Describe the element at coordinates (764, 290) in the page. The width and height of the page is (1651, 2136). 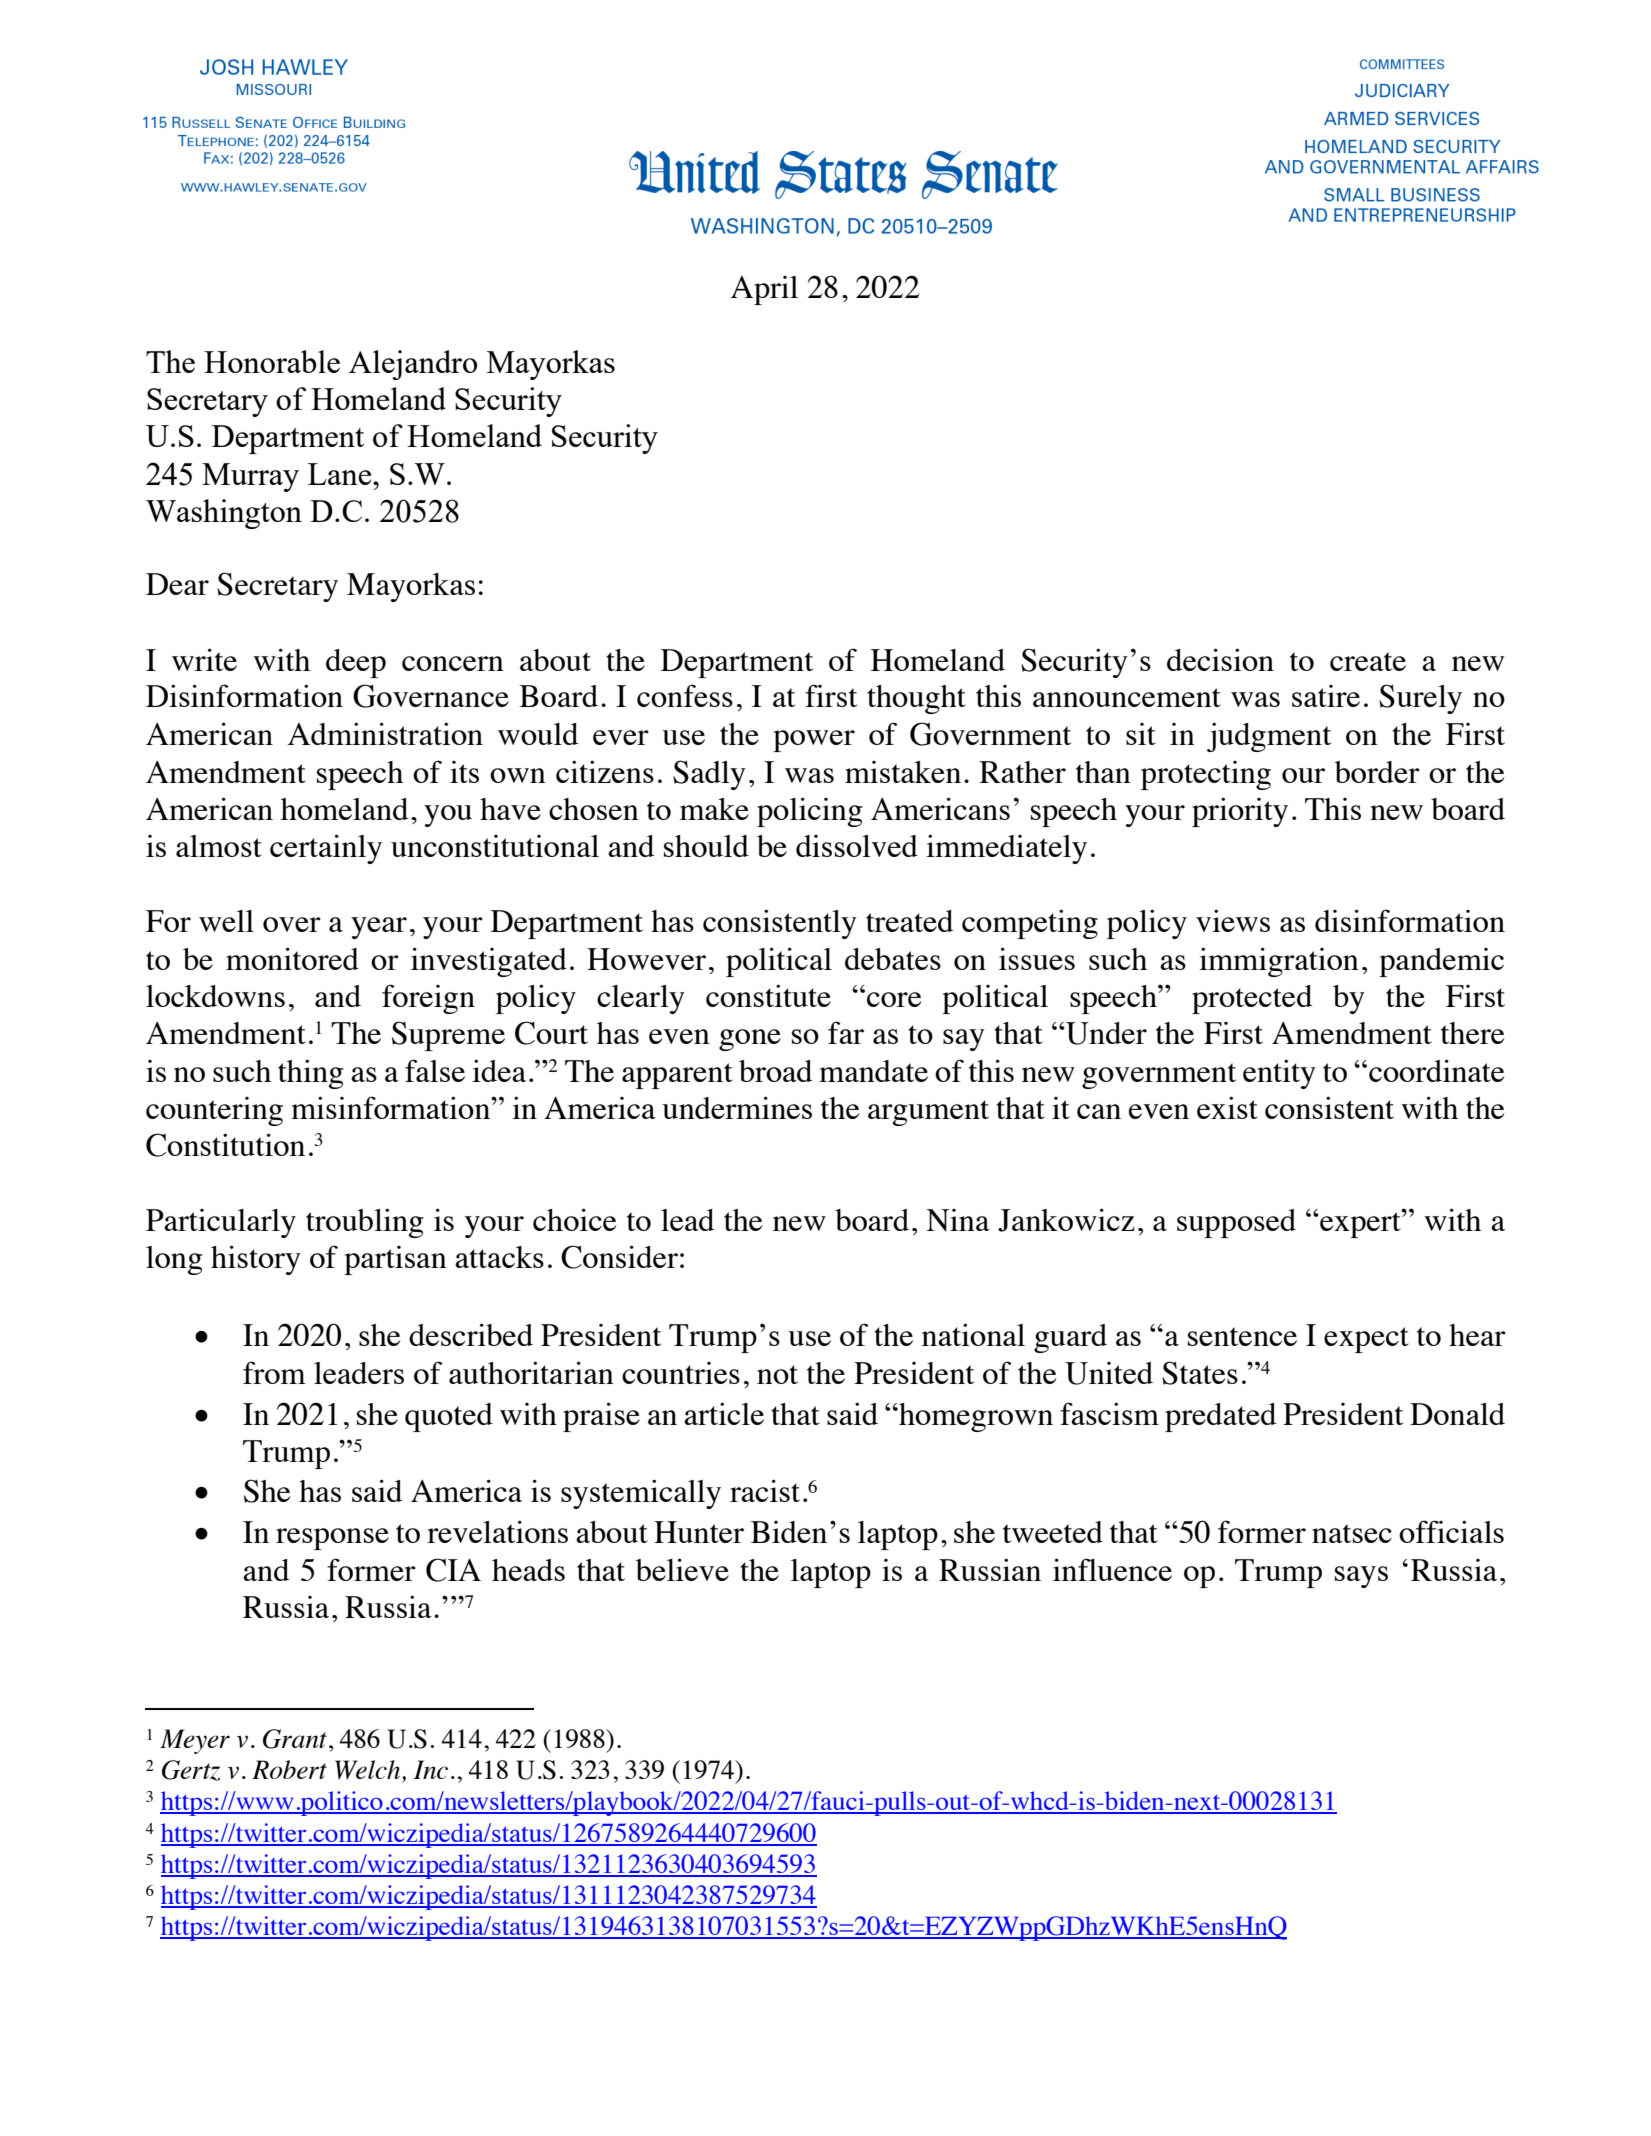
I see `April` at that location.
